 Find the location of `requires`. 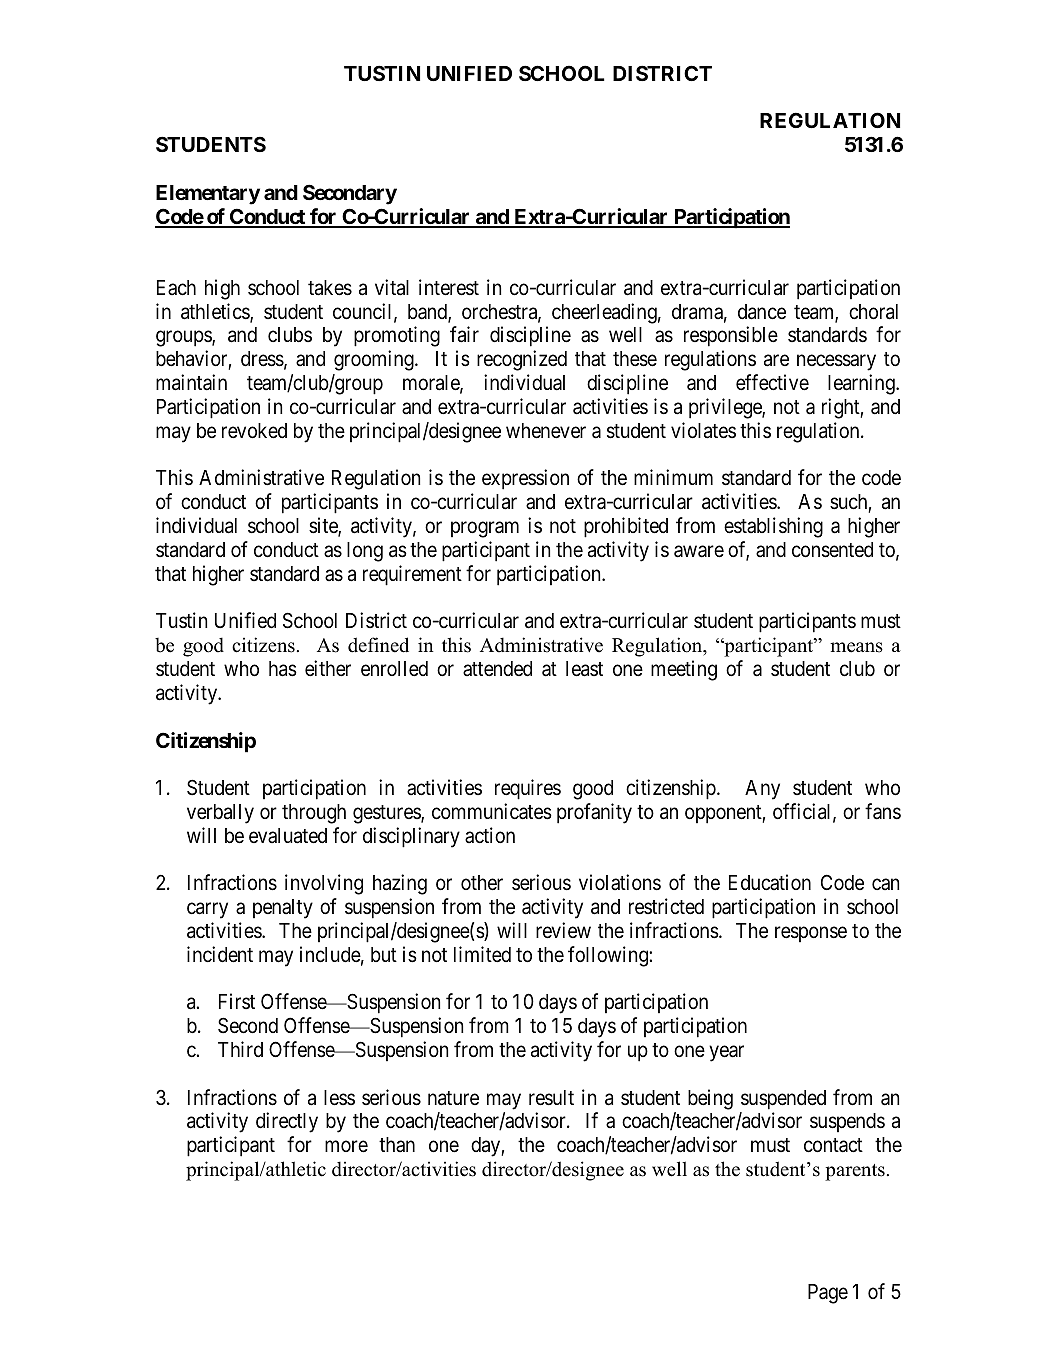

requires is located at coordinates (528, 789).
